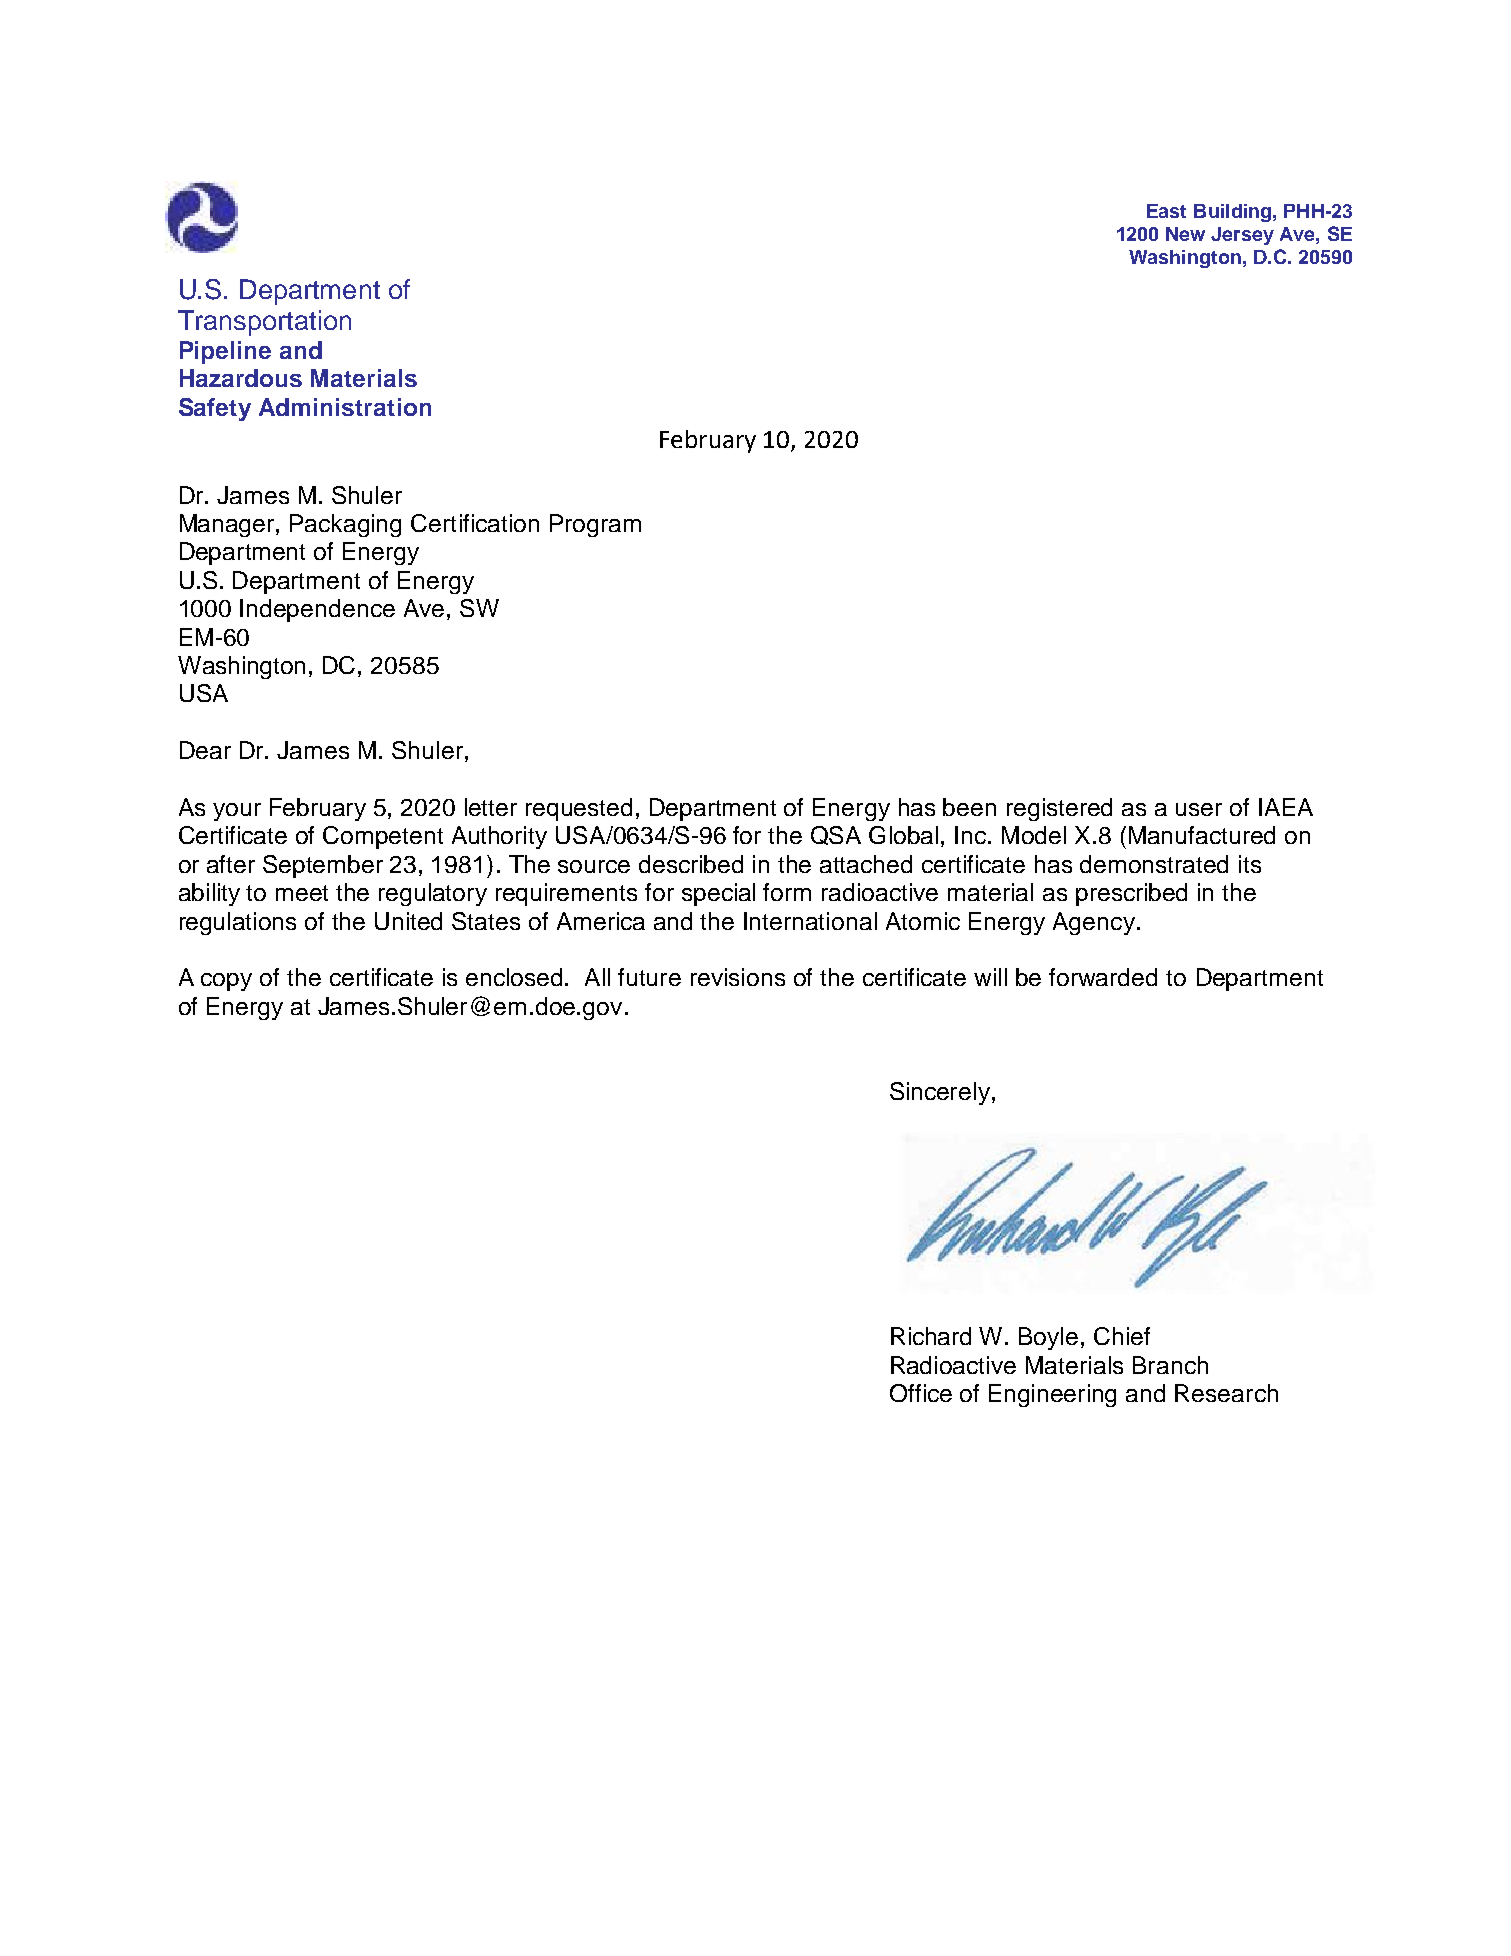  I want to click on user, so click(1199, 809).
